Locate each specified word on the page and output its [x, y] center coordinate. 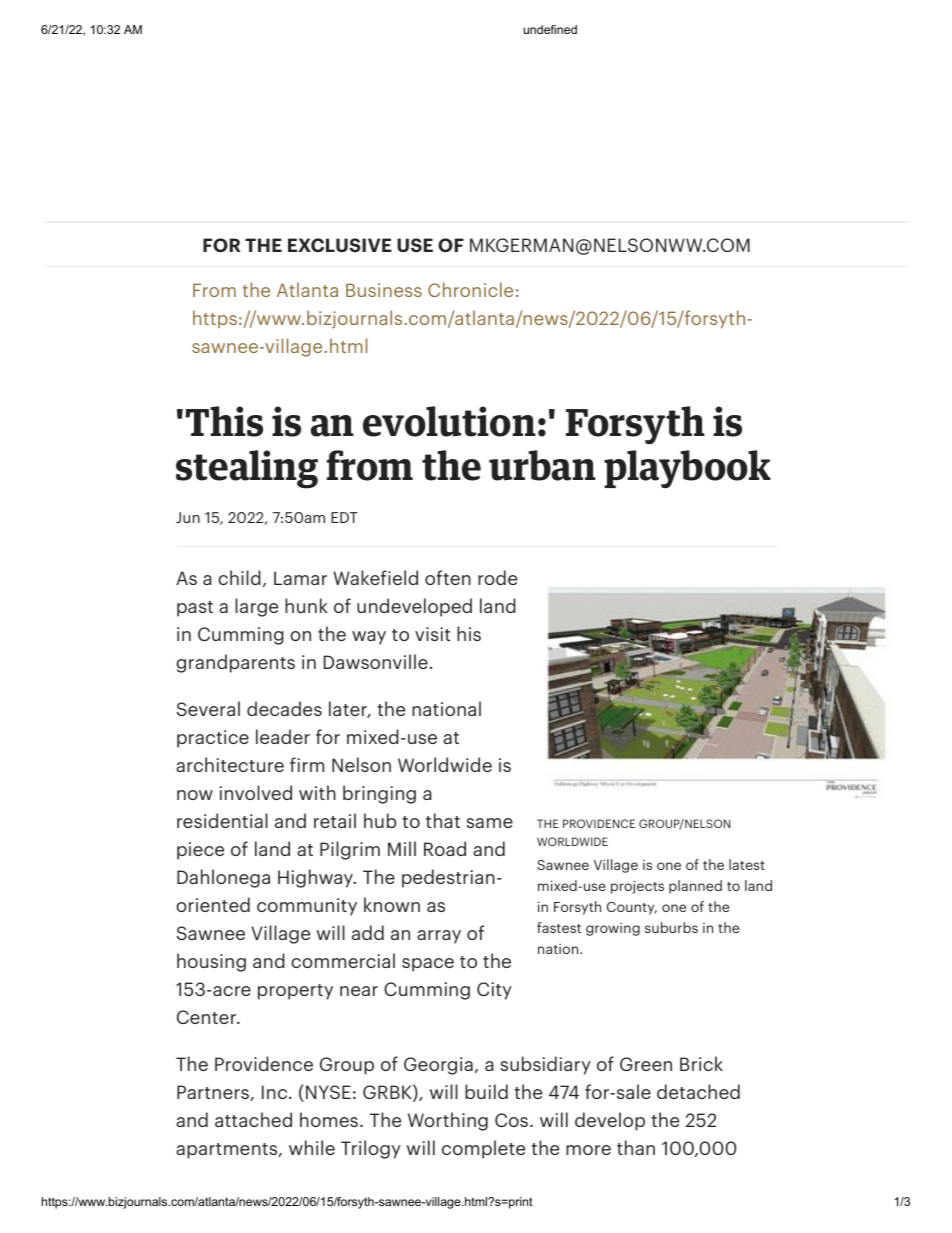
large [256, 607]
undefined [550, 29]
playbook [687, 469]
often [448, 577]
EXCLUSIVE [340, 245]
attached [253, 1119]
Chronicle [470, 289]
